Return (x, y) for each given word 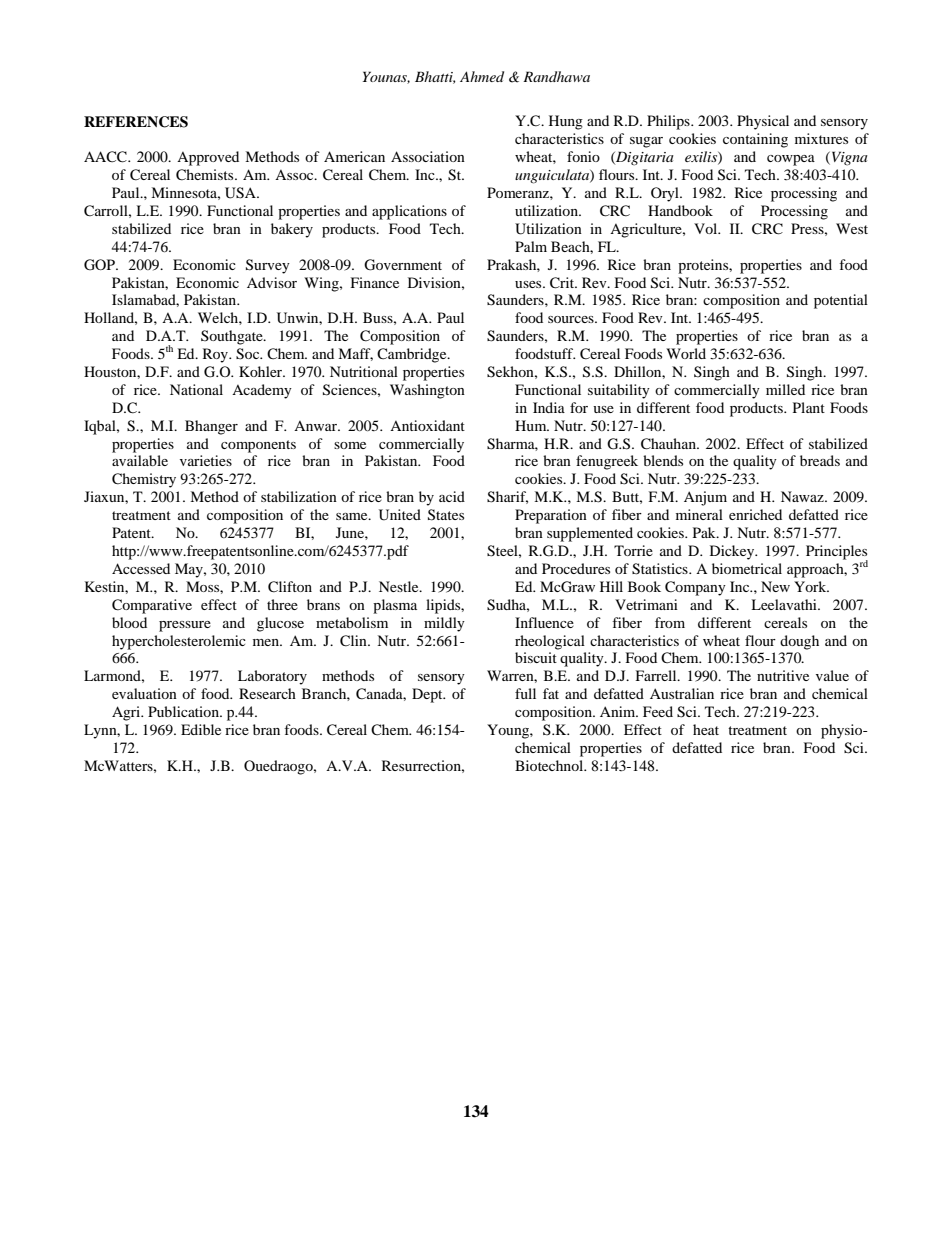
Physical (763, 122)
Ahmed (482, 76)
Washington (427, 391)
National (196, 389)
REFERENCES (136, 122)
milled (785, 389)
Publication (184, 711)
